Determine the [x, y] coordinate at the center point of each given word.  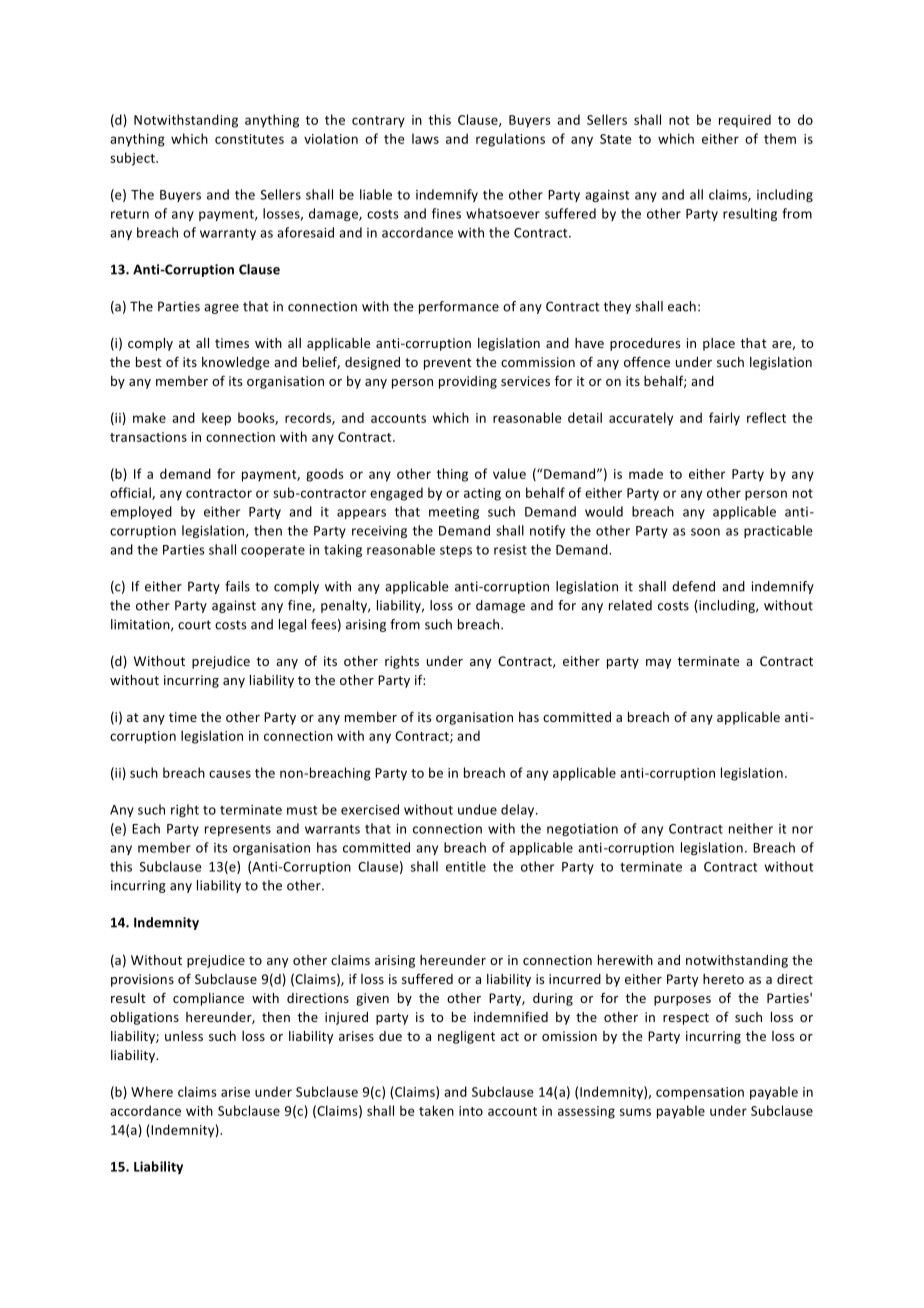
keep [216, 419]
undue [477, 809]
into [471, 1111]
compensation [700, 1093]
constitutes [249, 139]
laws [425, 138]
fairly [724, 419]
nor [802, 830]
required [745, 121]
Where [152, 1091]
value [509, 473]
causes [230, 774]
